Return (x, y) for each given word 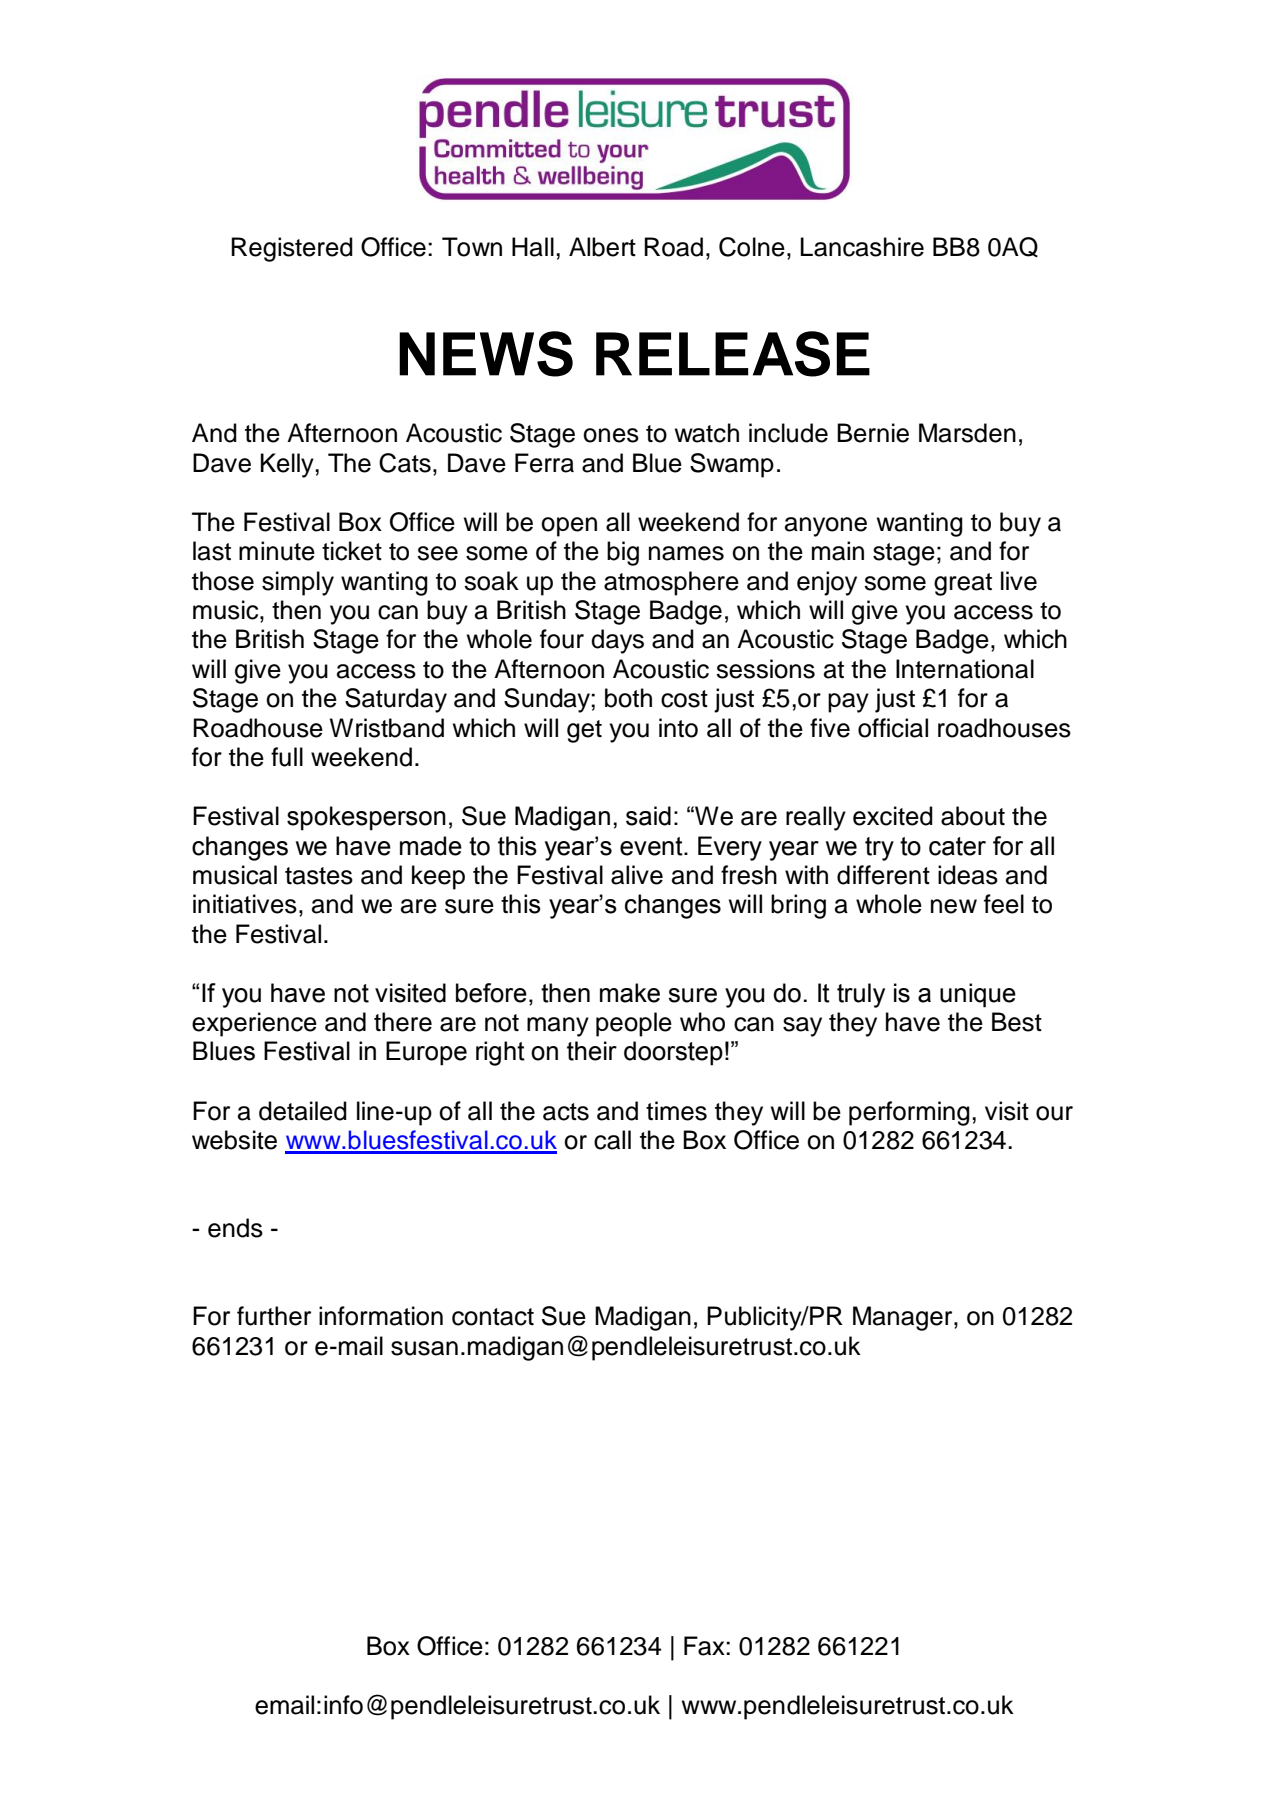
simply (298, 583)
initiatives (245, 904)
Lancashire (862, 247)
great (963, 584)
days (617, 641)
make (630, 993)
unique (978, 995)
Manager (904, 1318)
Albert (602, 247)
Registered (292, 249)
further (274, 1316)
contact (493, 1317)
